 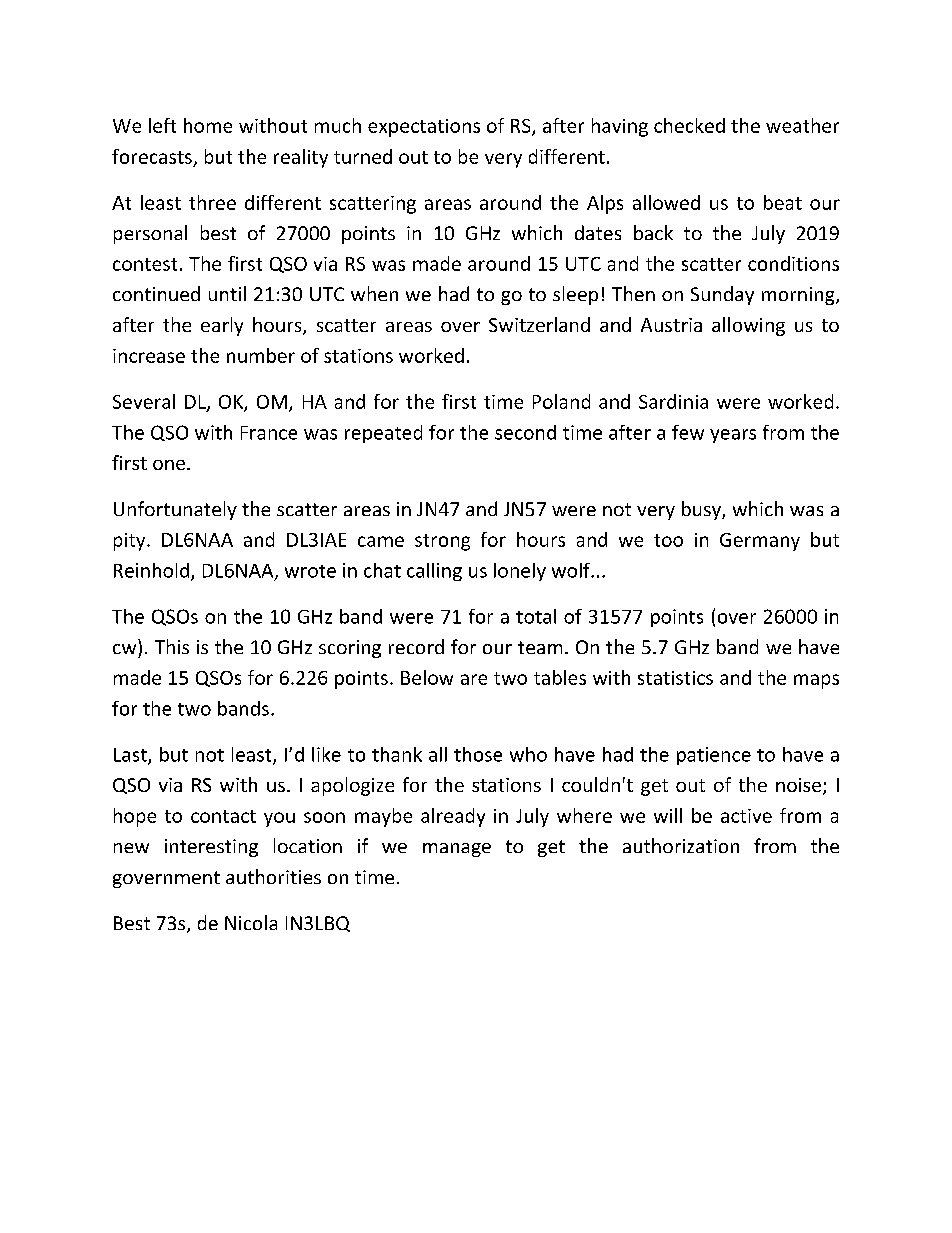 I want to click on expectations, so click(x=424, y=128).
